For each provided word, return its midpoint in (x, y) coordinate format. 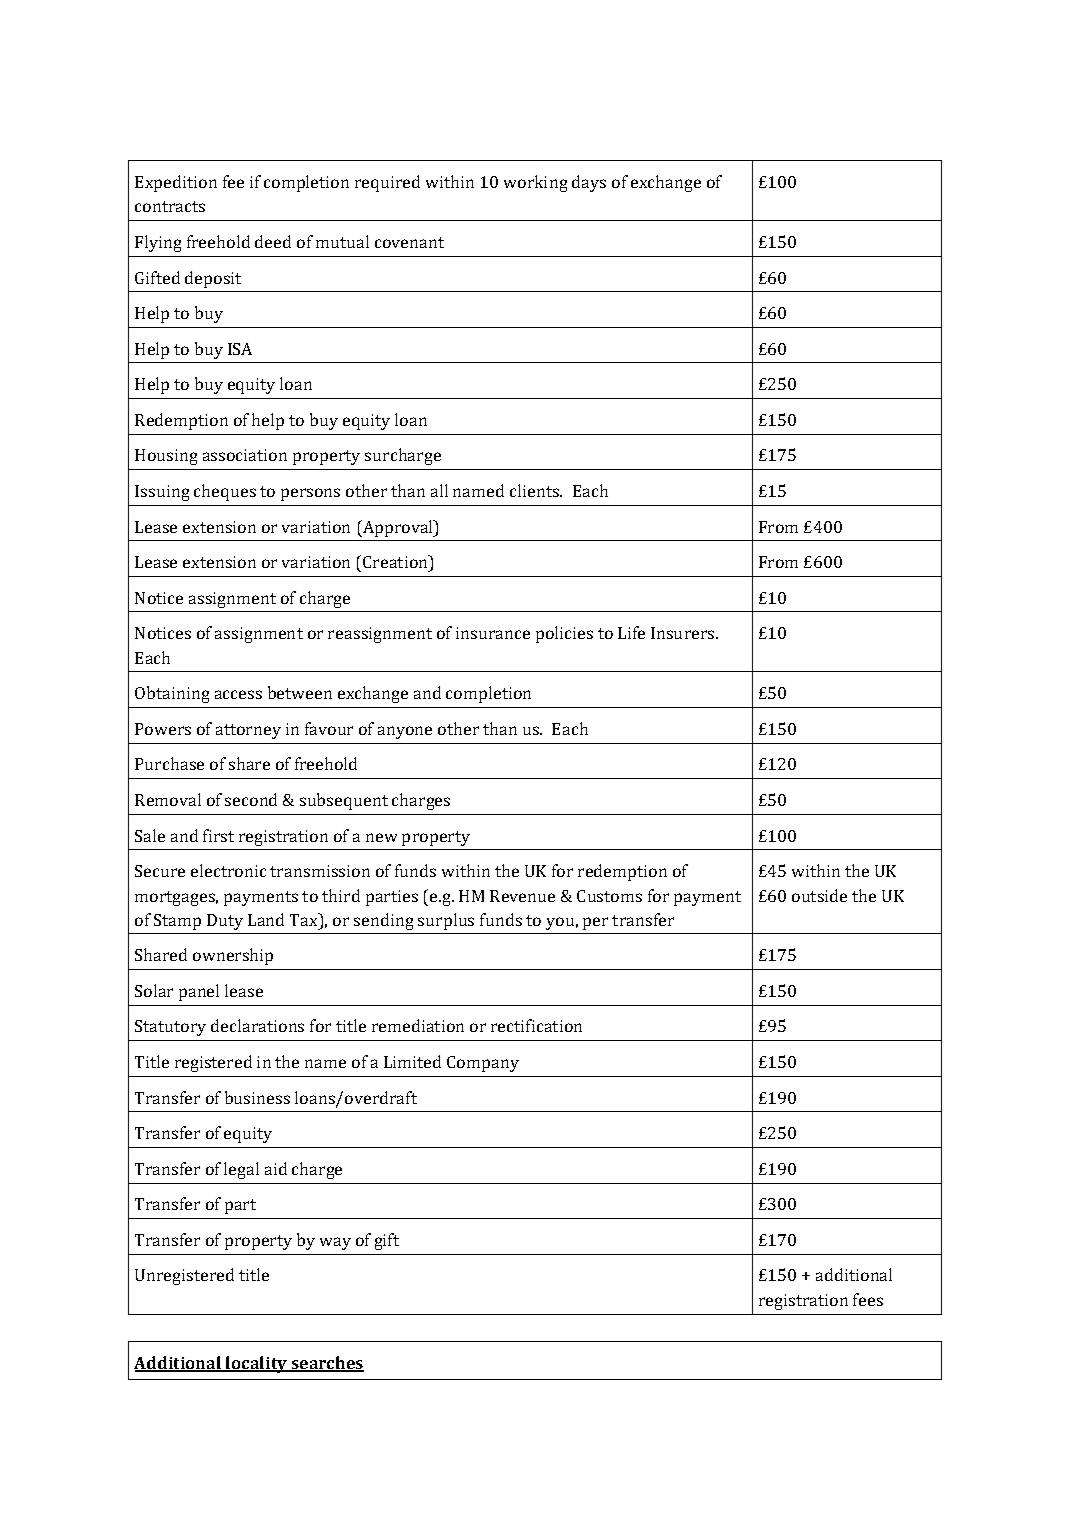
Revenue (522, 896)
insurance (493, 633)
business (257, 1097)
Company (483, 1064)
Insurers (684, 633)
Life (631, 632)
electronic (228, 870)
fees (868, 1299)
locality (257, 1364)
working (535, 183)
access (238, 694)
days (589, 183)
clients (535, 490)
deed (273, 241)
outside (819, 895)
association (245, 455)
